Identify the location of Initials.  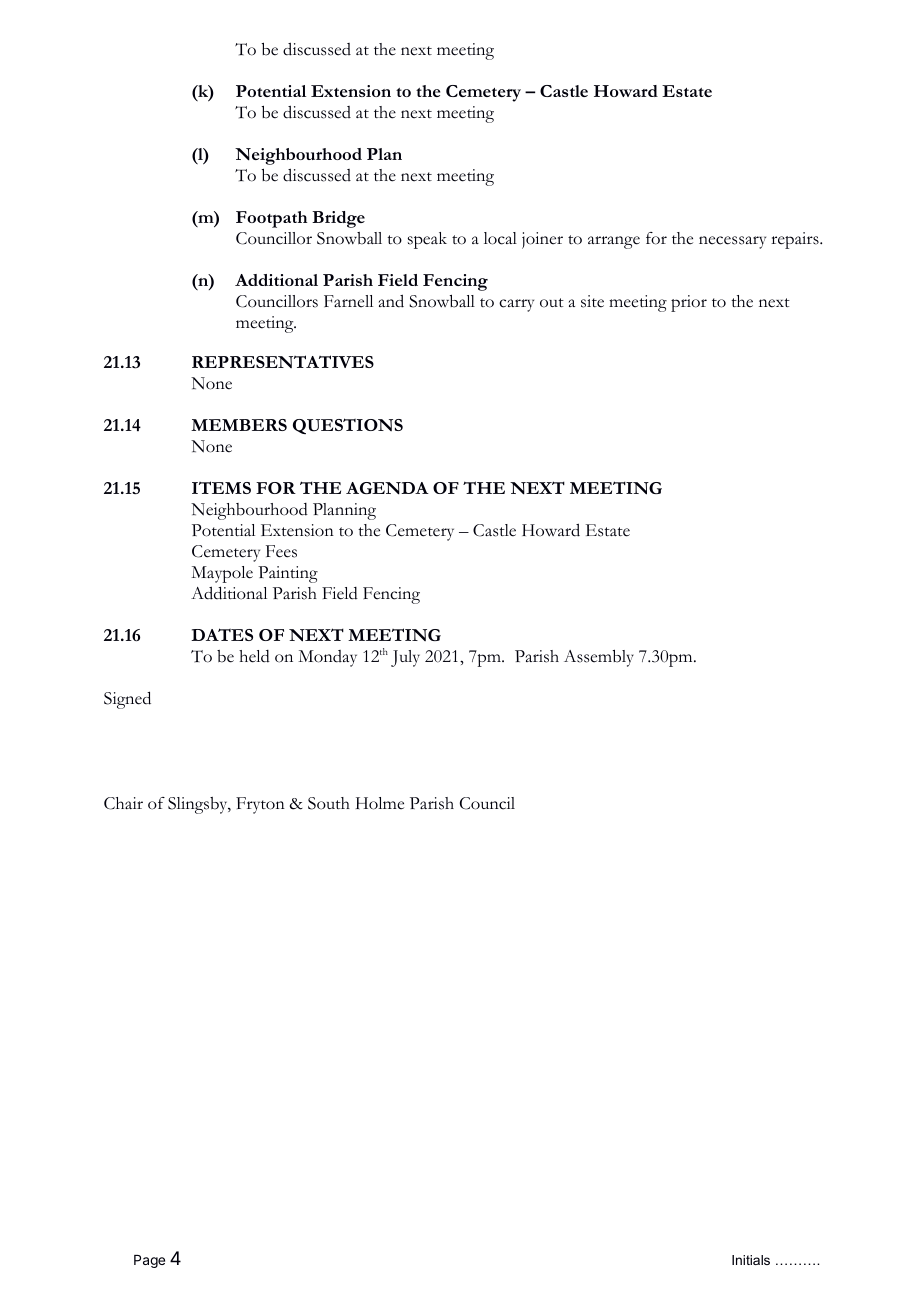
(751, 1260).
